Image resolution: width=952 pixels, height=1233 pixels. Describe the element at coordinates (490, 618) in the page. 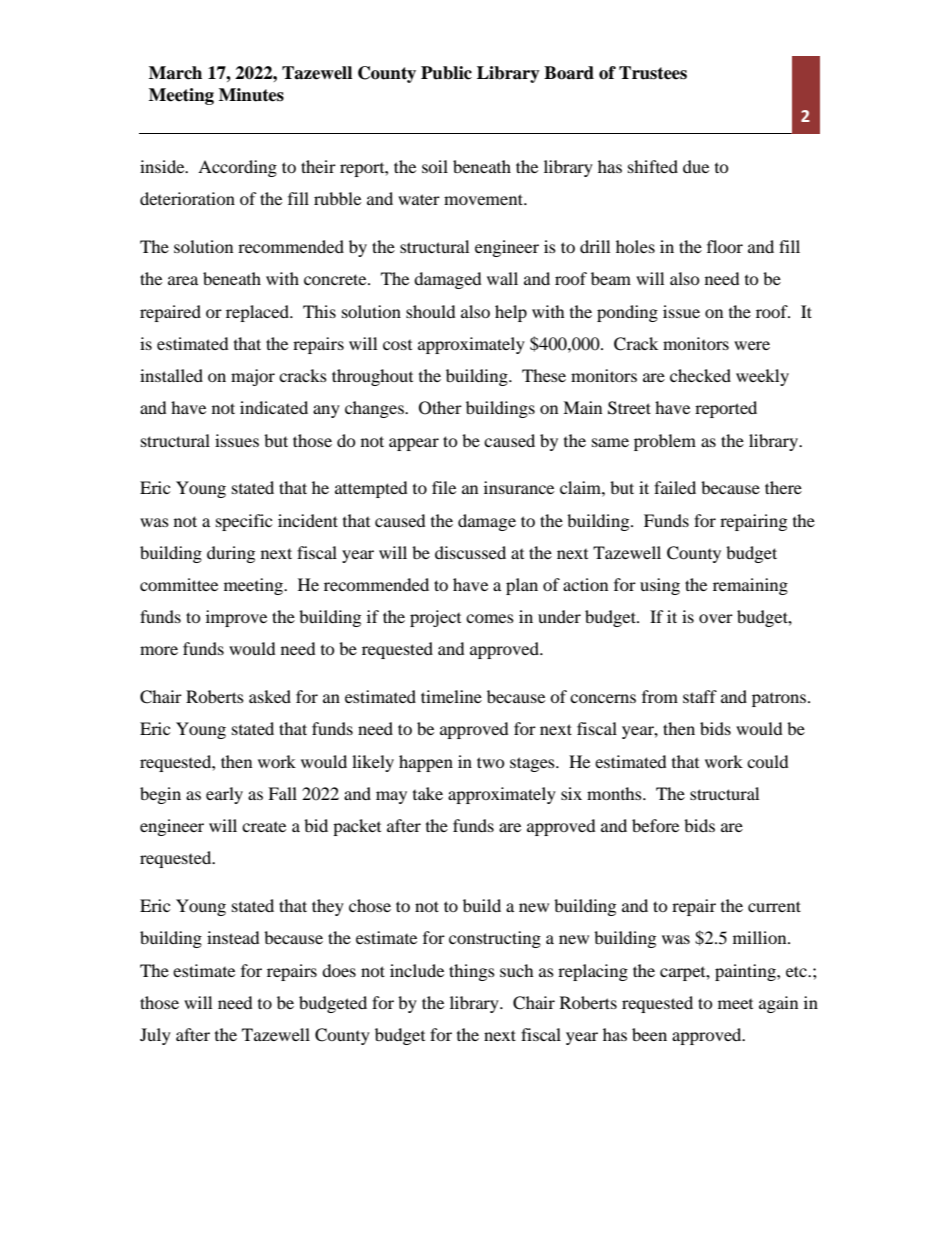

I see `comes` at that location.
